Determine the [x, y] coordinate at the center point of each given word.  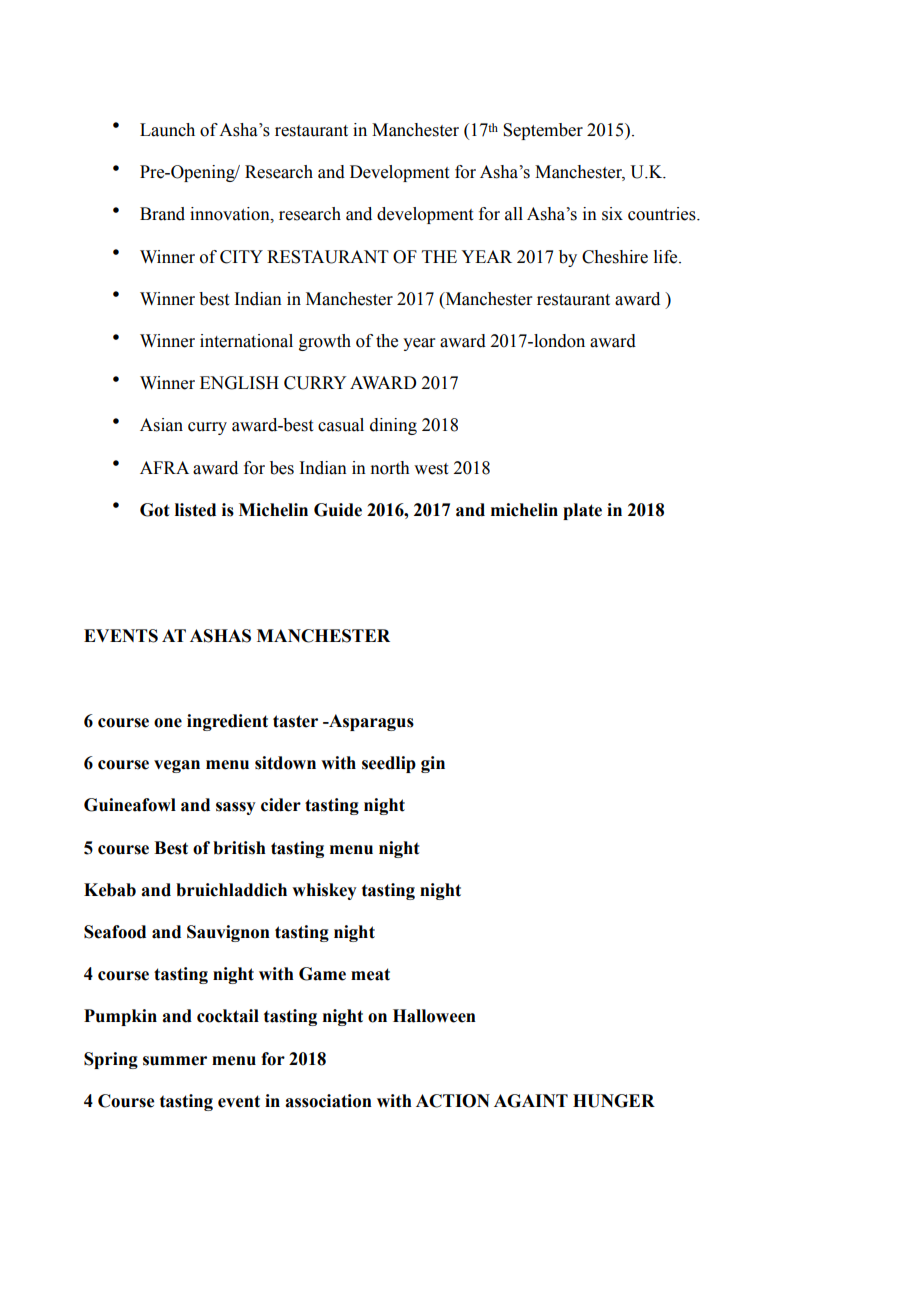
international [246, 341]
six [612, 214]
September [543, 131]
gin [433, 764]
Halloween [434, 1016]
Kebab [110, 890]
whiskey [324, 891]
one [168, 723]
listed [195, 510]
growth [325, 342]
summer [175, 1061]
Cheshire [615, 257]
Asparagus [370, 722]
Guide [338, 510]
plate [582, 511]
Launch [167, 130]
